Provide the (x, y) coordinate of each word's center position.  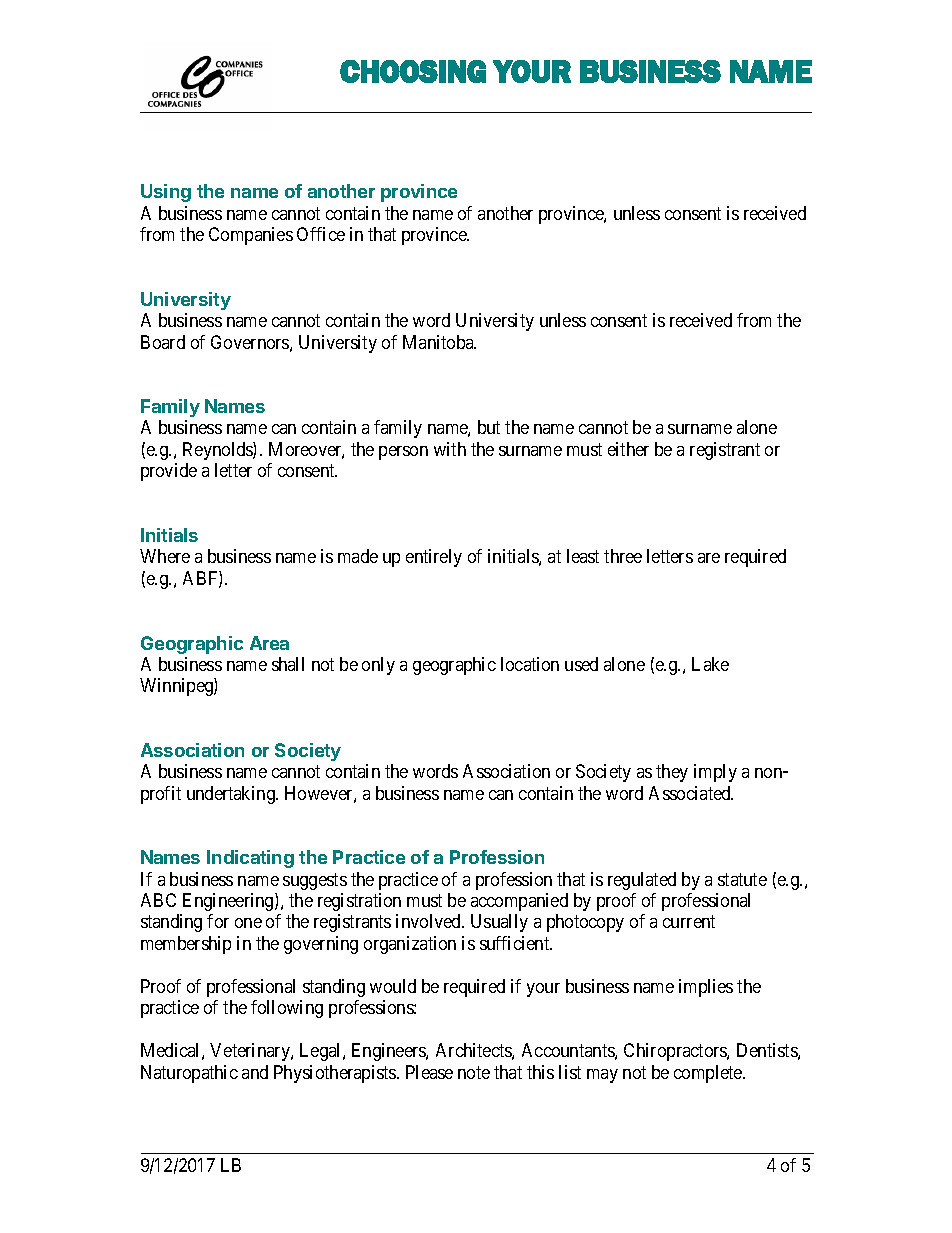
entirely (434, 558)
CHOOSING (413, 71)
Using (166, 193)
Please (429, 1072)
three (623, 556)
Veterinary (251, 1052)
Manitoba (439, 342)
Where (165, 556)
